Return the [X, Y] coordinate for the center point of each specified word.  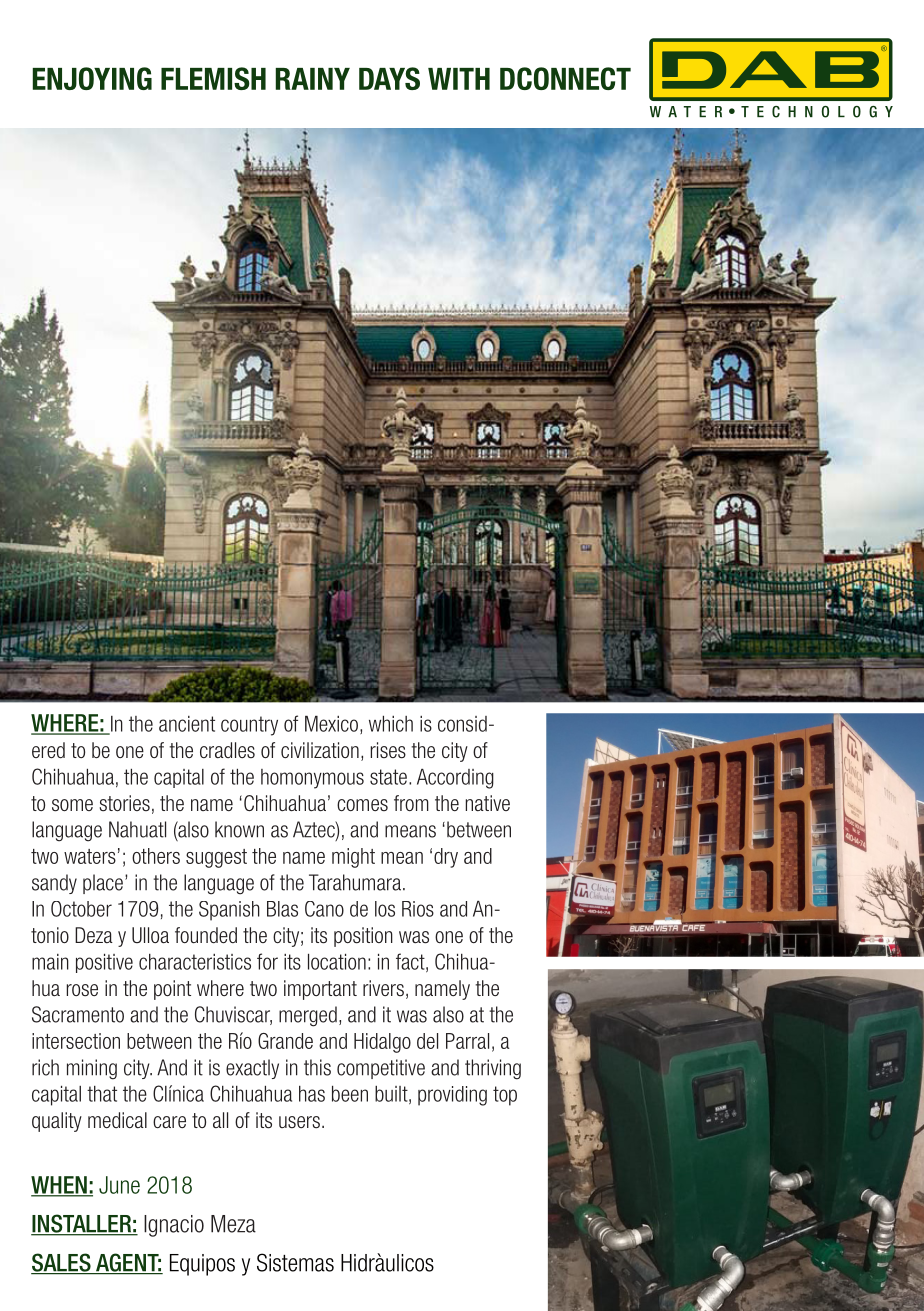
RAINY [312, 79]
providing [452, 1096]
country [249, 726]
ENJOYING [92, 78]
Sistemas [295, 1262]
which [391, 724]
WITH [459, 79]
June [119, 1185]
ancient [187, 724]
